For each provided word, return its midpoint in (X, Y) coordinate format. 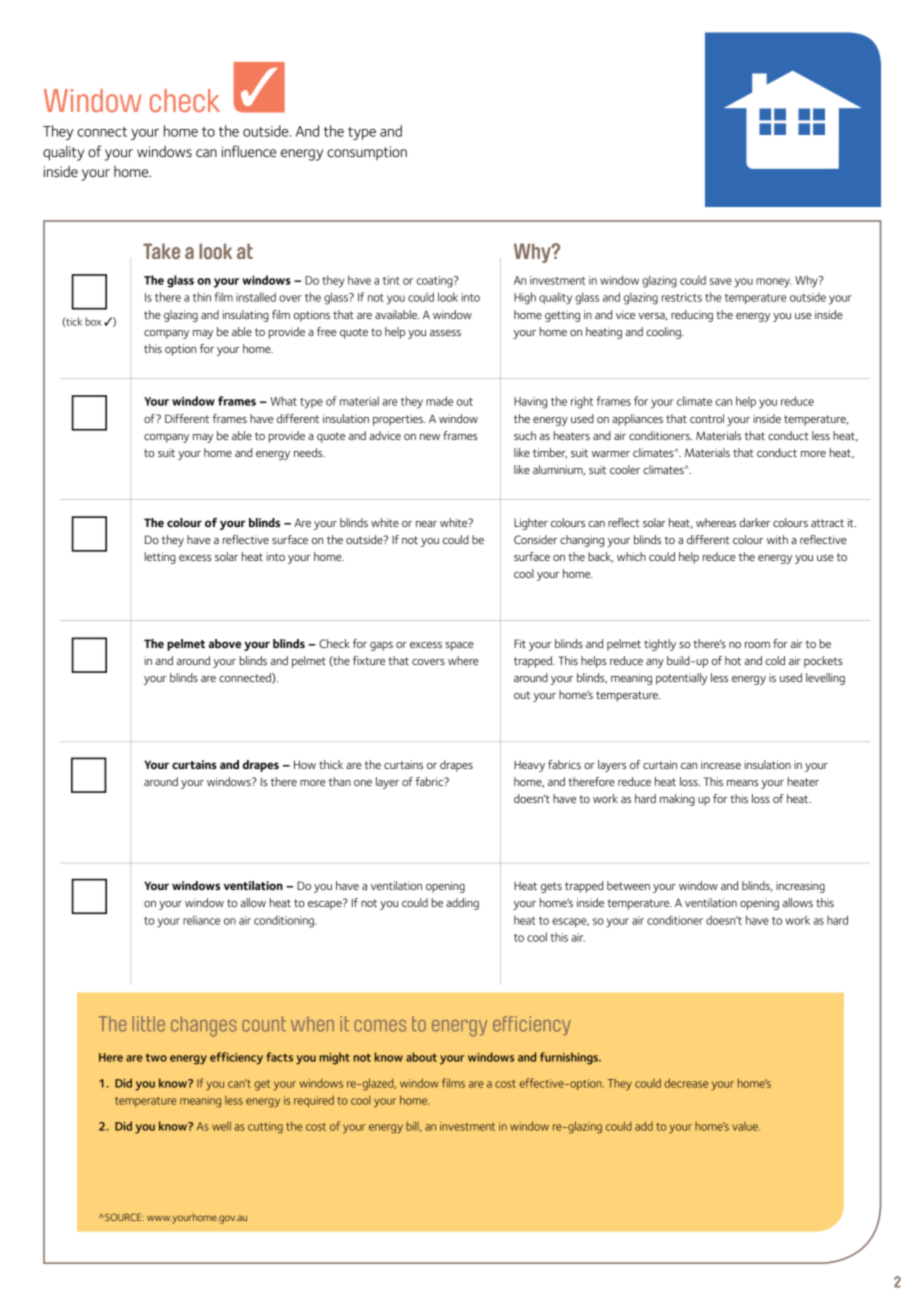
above (225, 643)
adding (462, 904)
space (459, 646)
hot (733, 660)
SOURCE (123, 1217)
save (721, 281)
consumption (367, 153)
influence (249, 151)
